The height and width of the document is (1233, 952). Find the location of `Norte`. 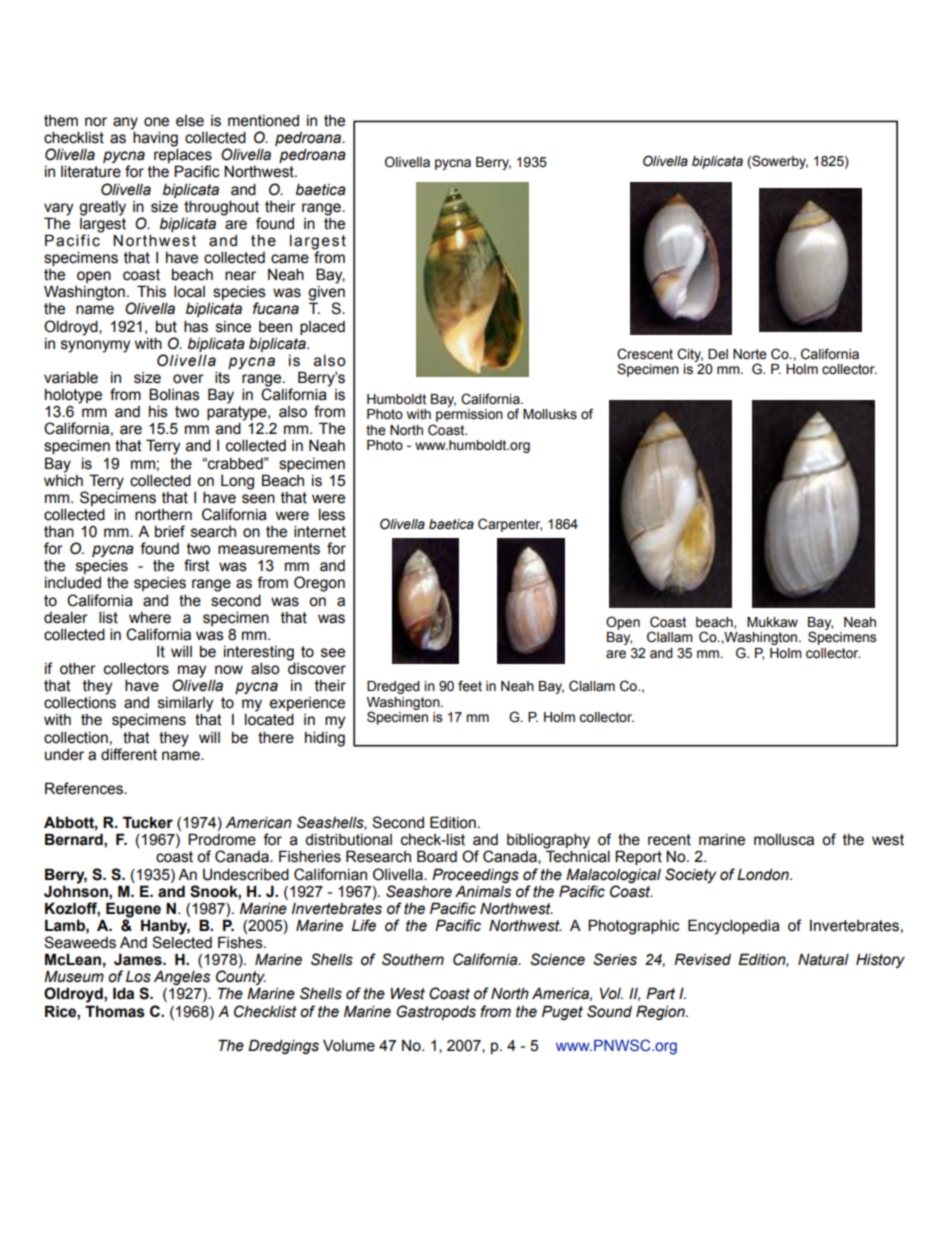

Norte is located at coordinates (750, 354).
